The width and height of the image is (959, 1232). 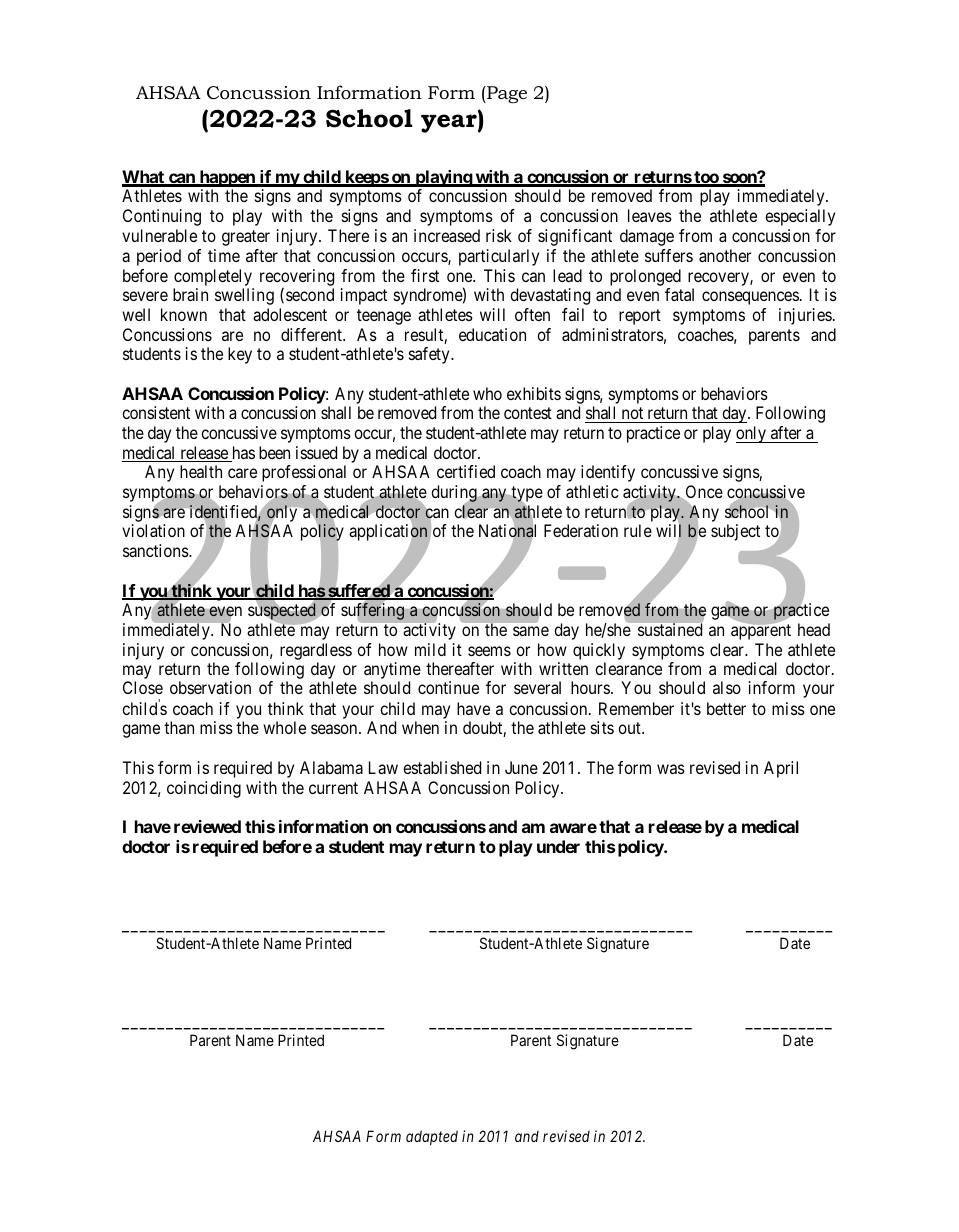 What do you see at coordinates (489, 651) in the image?
I see `seems` at bounding box center [489, 651].
